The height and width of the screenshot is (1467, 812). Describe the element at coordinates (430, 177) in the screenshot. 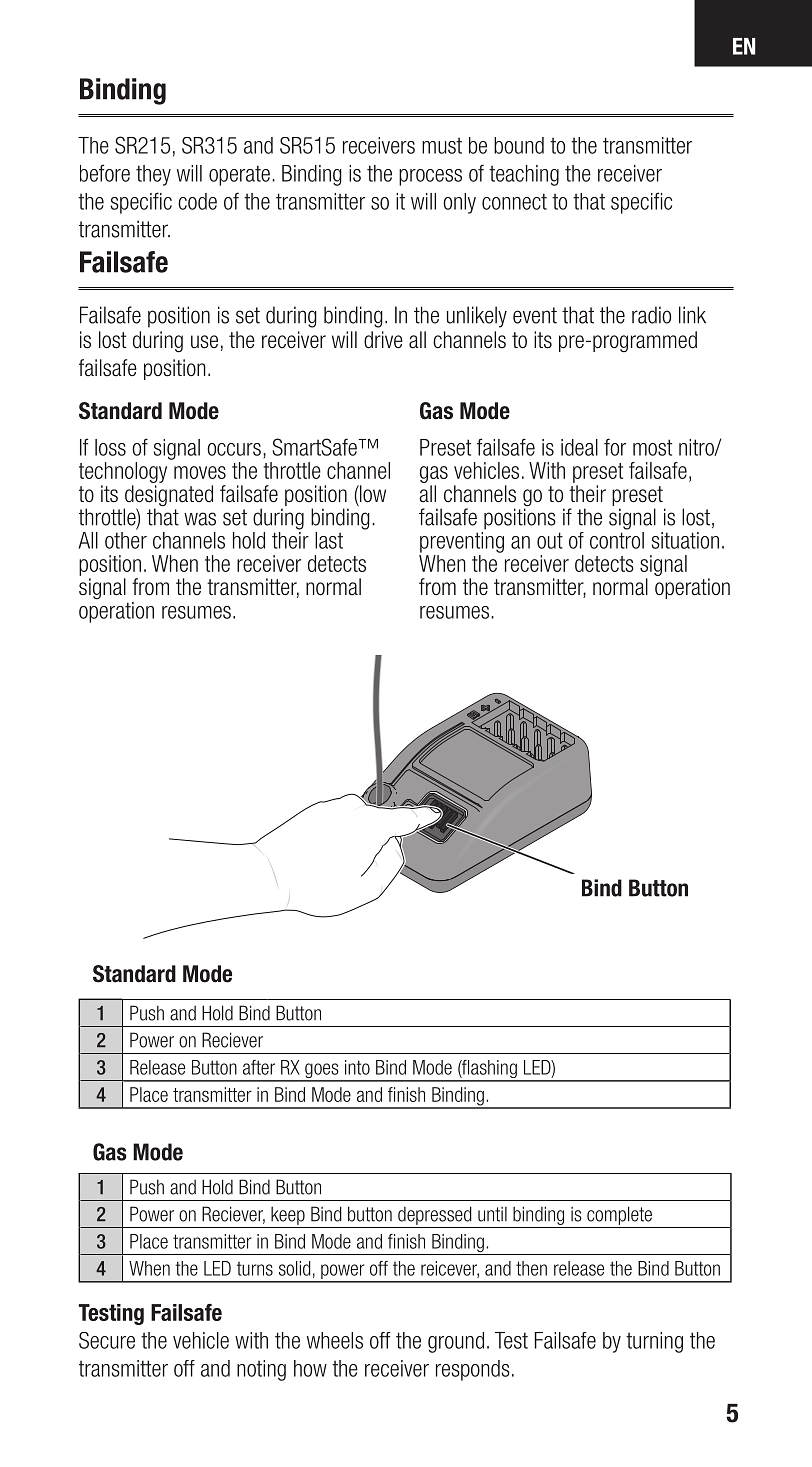

I see `process` at that location.
